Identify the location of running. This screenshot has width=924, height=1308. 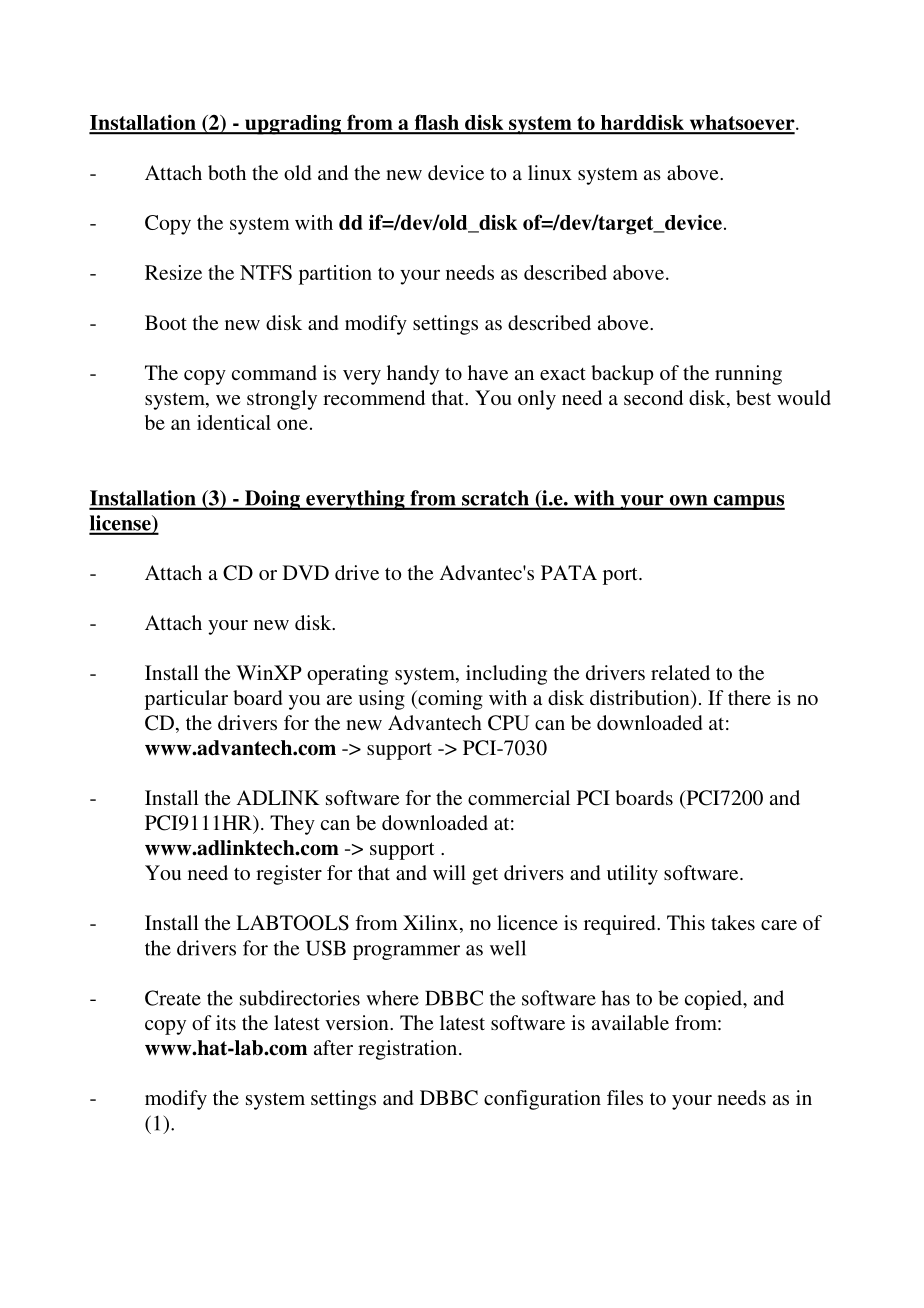
(748, 375).
